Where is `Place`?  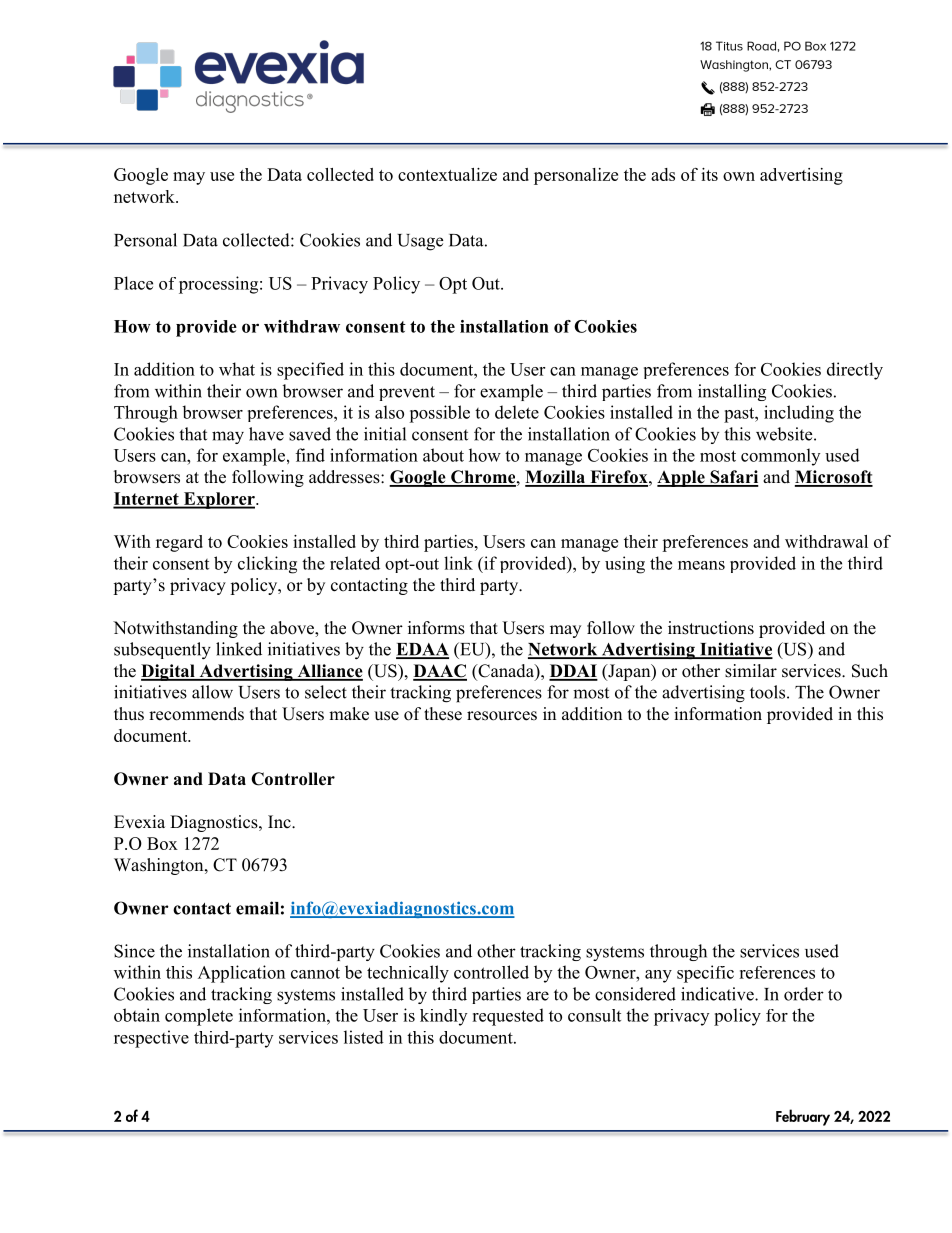
Place is located at coordinates (133, 283).
